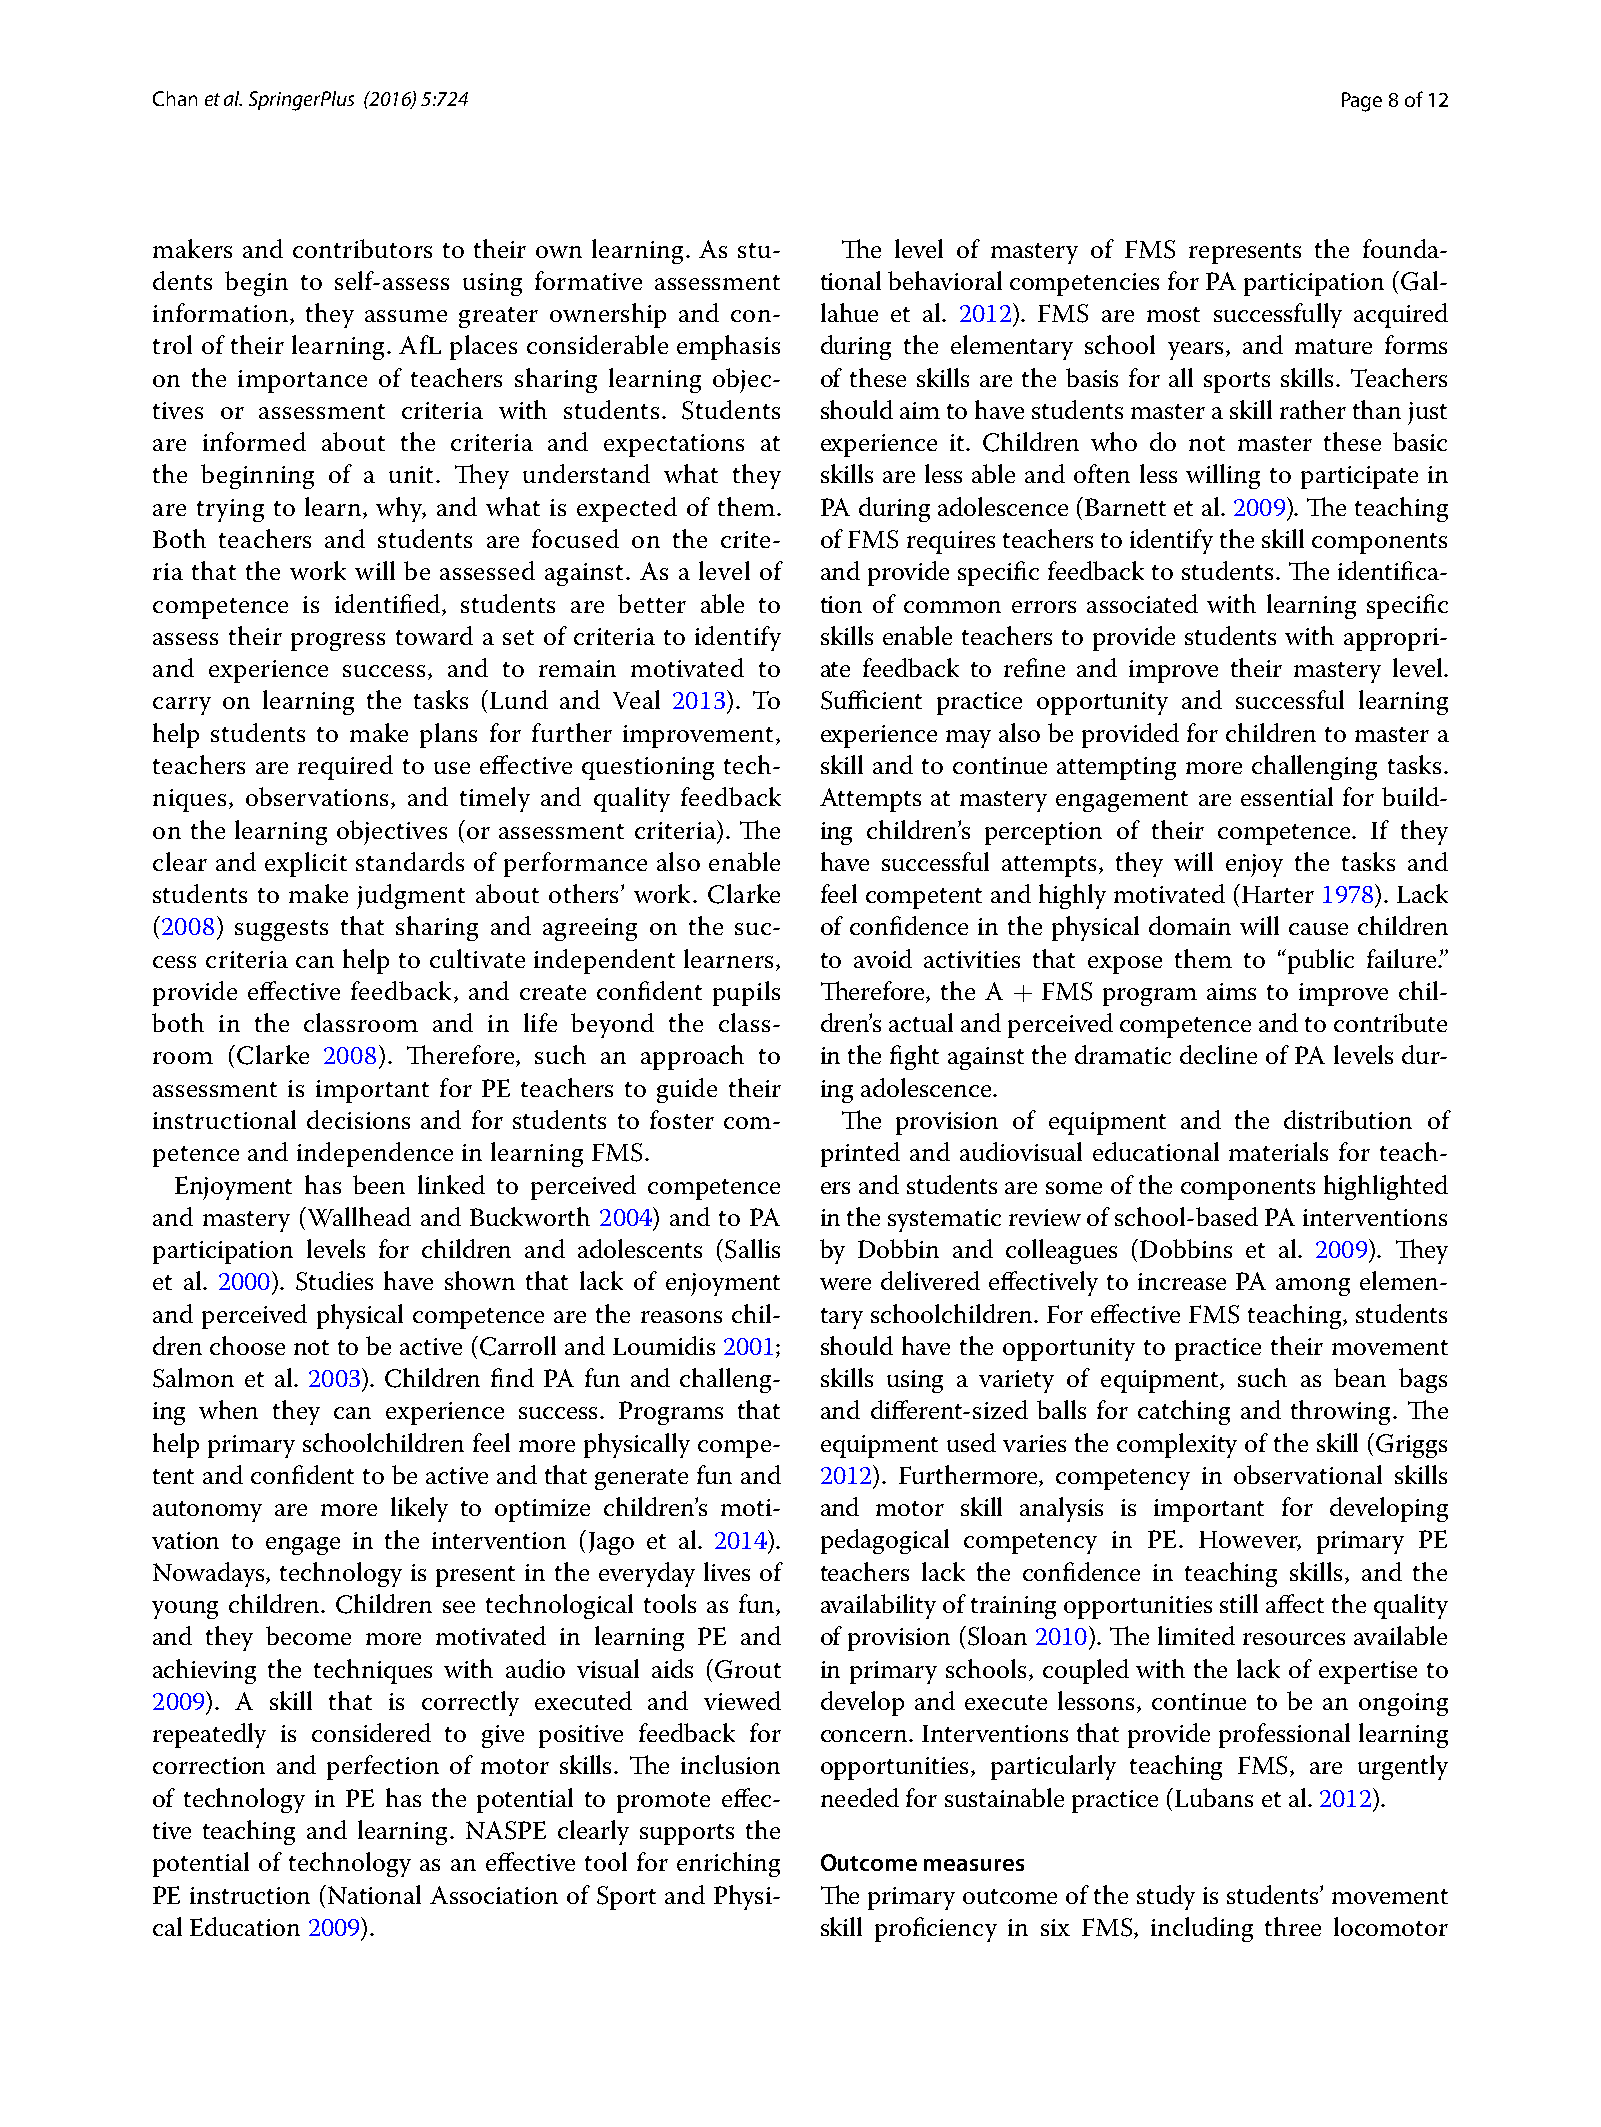 Image resolution: width=1601 pixels, height=2127 pixels. I want to click on progress, so click(338, 642).
